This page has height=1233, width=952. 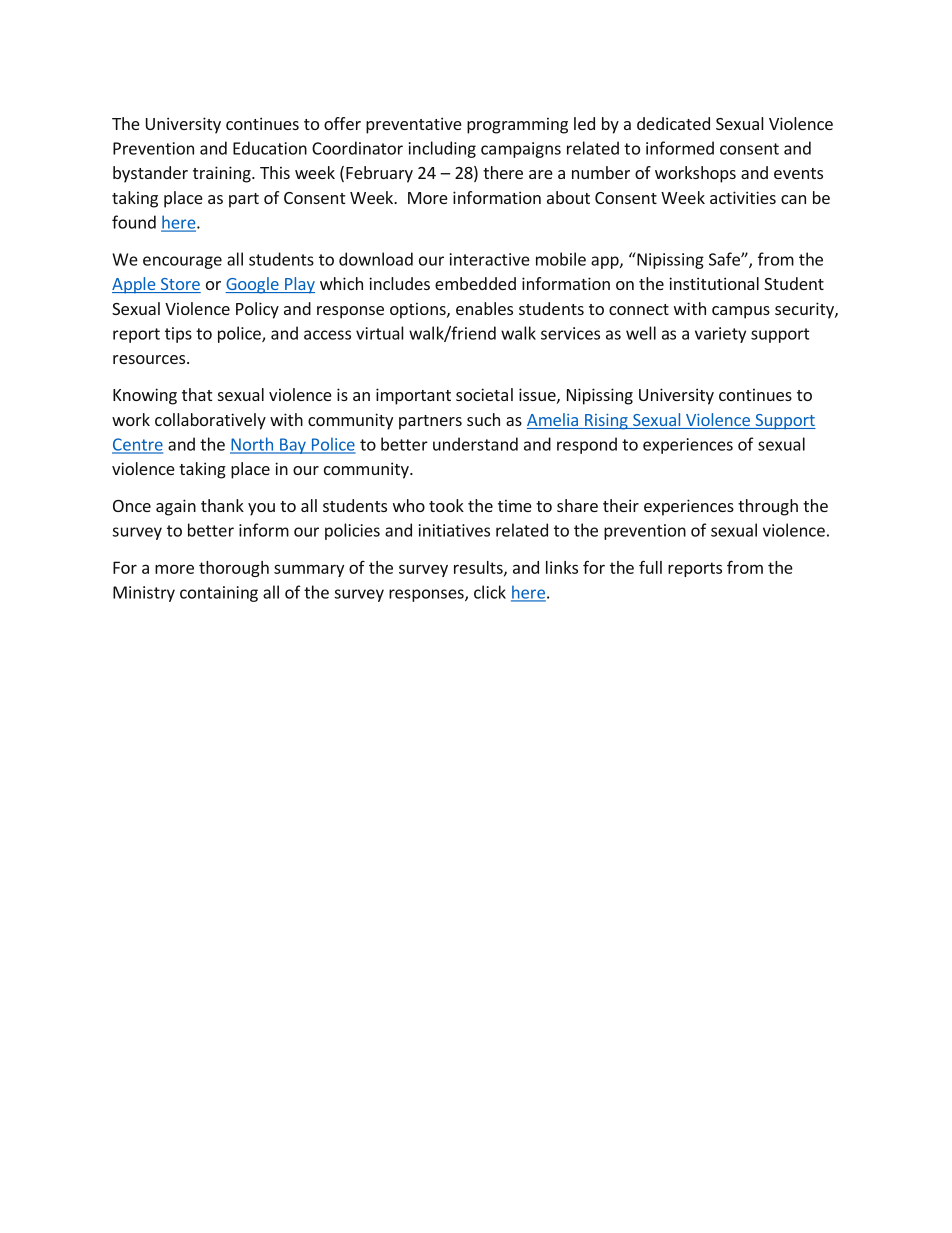 I want to click on thorough, so click(x=234, y=569).
